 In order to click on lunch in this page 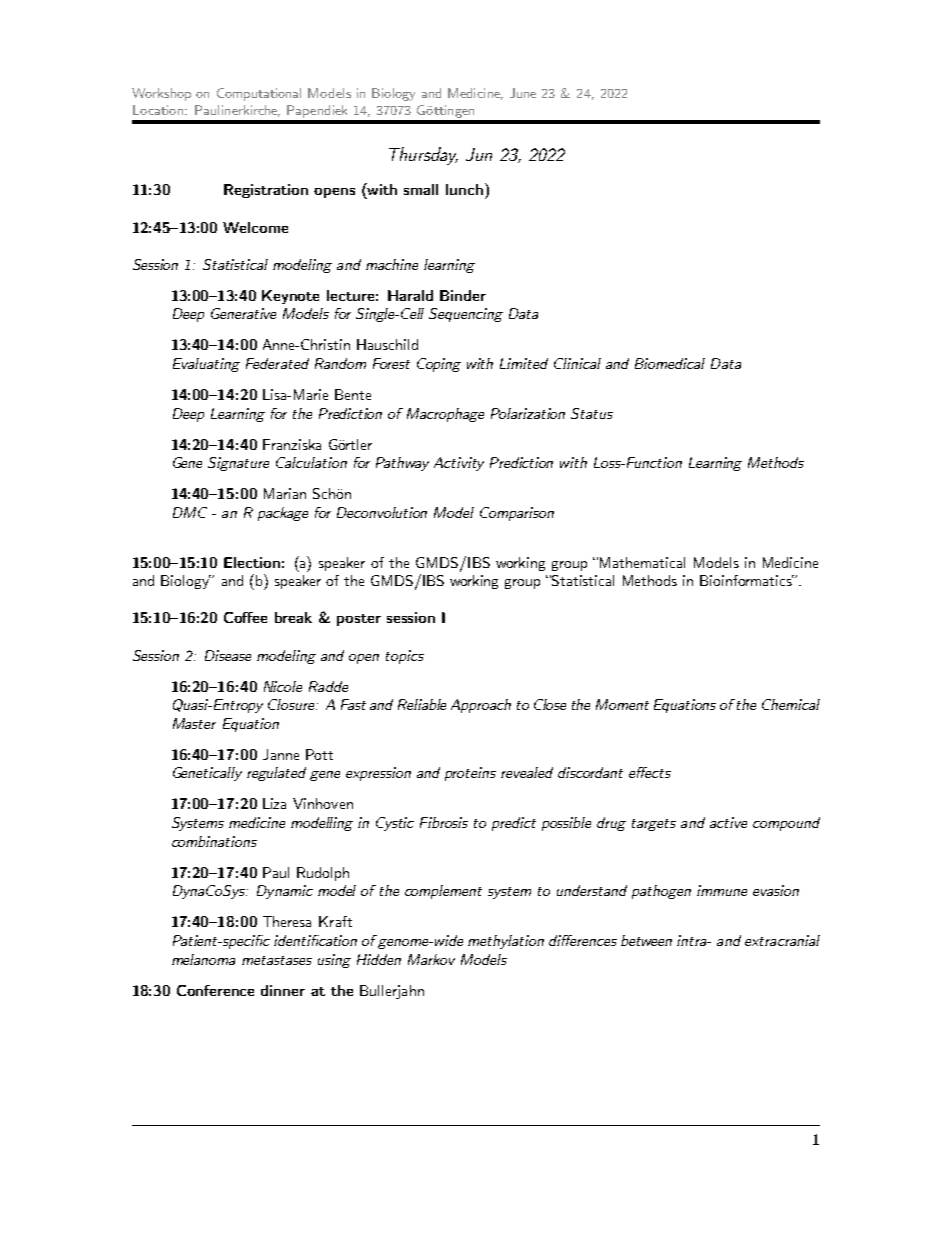, I will do `click(464, 189)`.
